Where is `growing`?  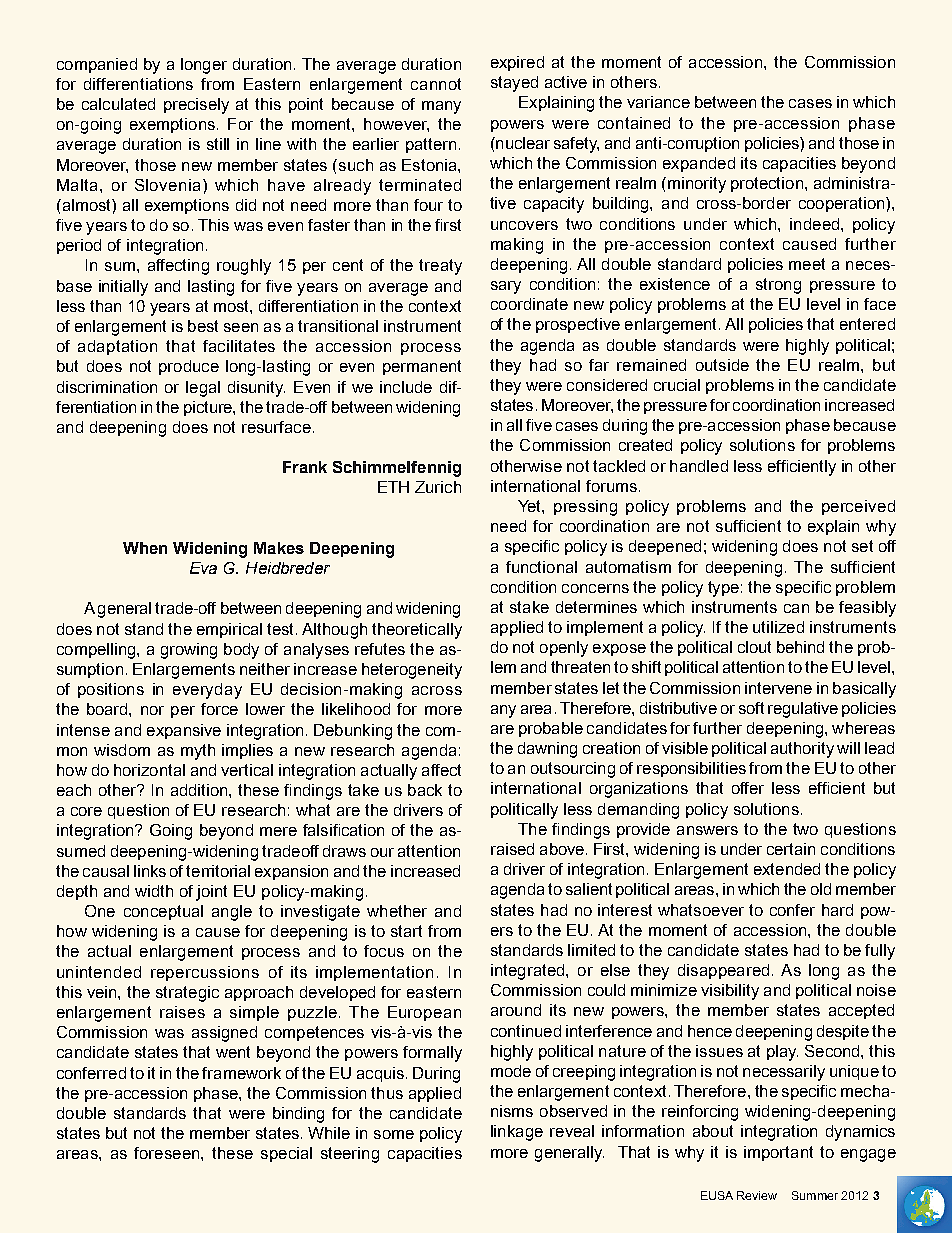 growing is located at coordinates (189, 651).
